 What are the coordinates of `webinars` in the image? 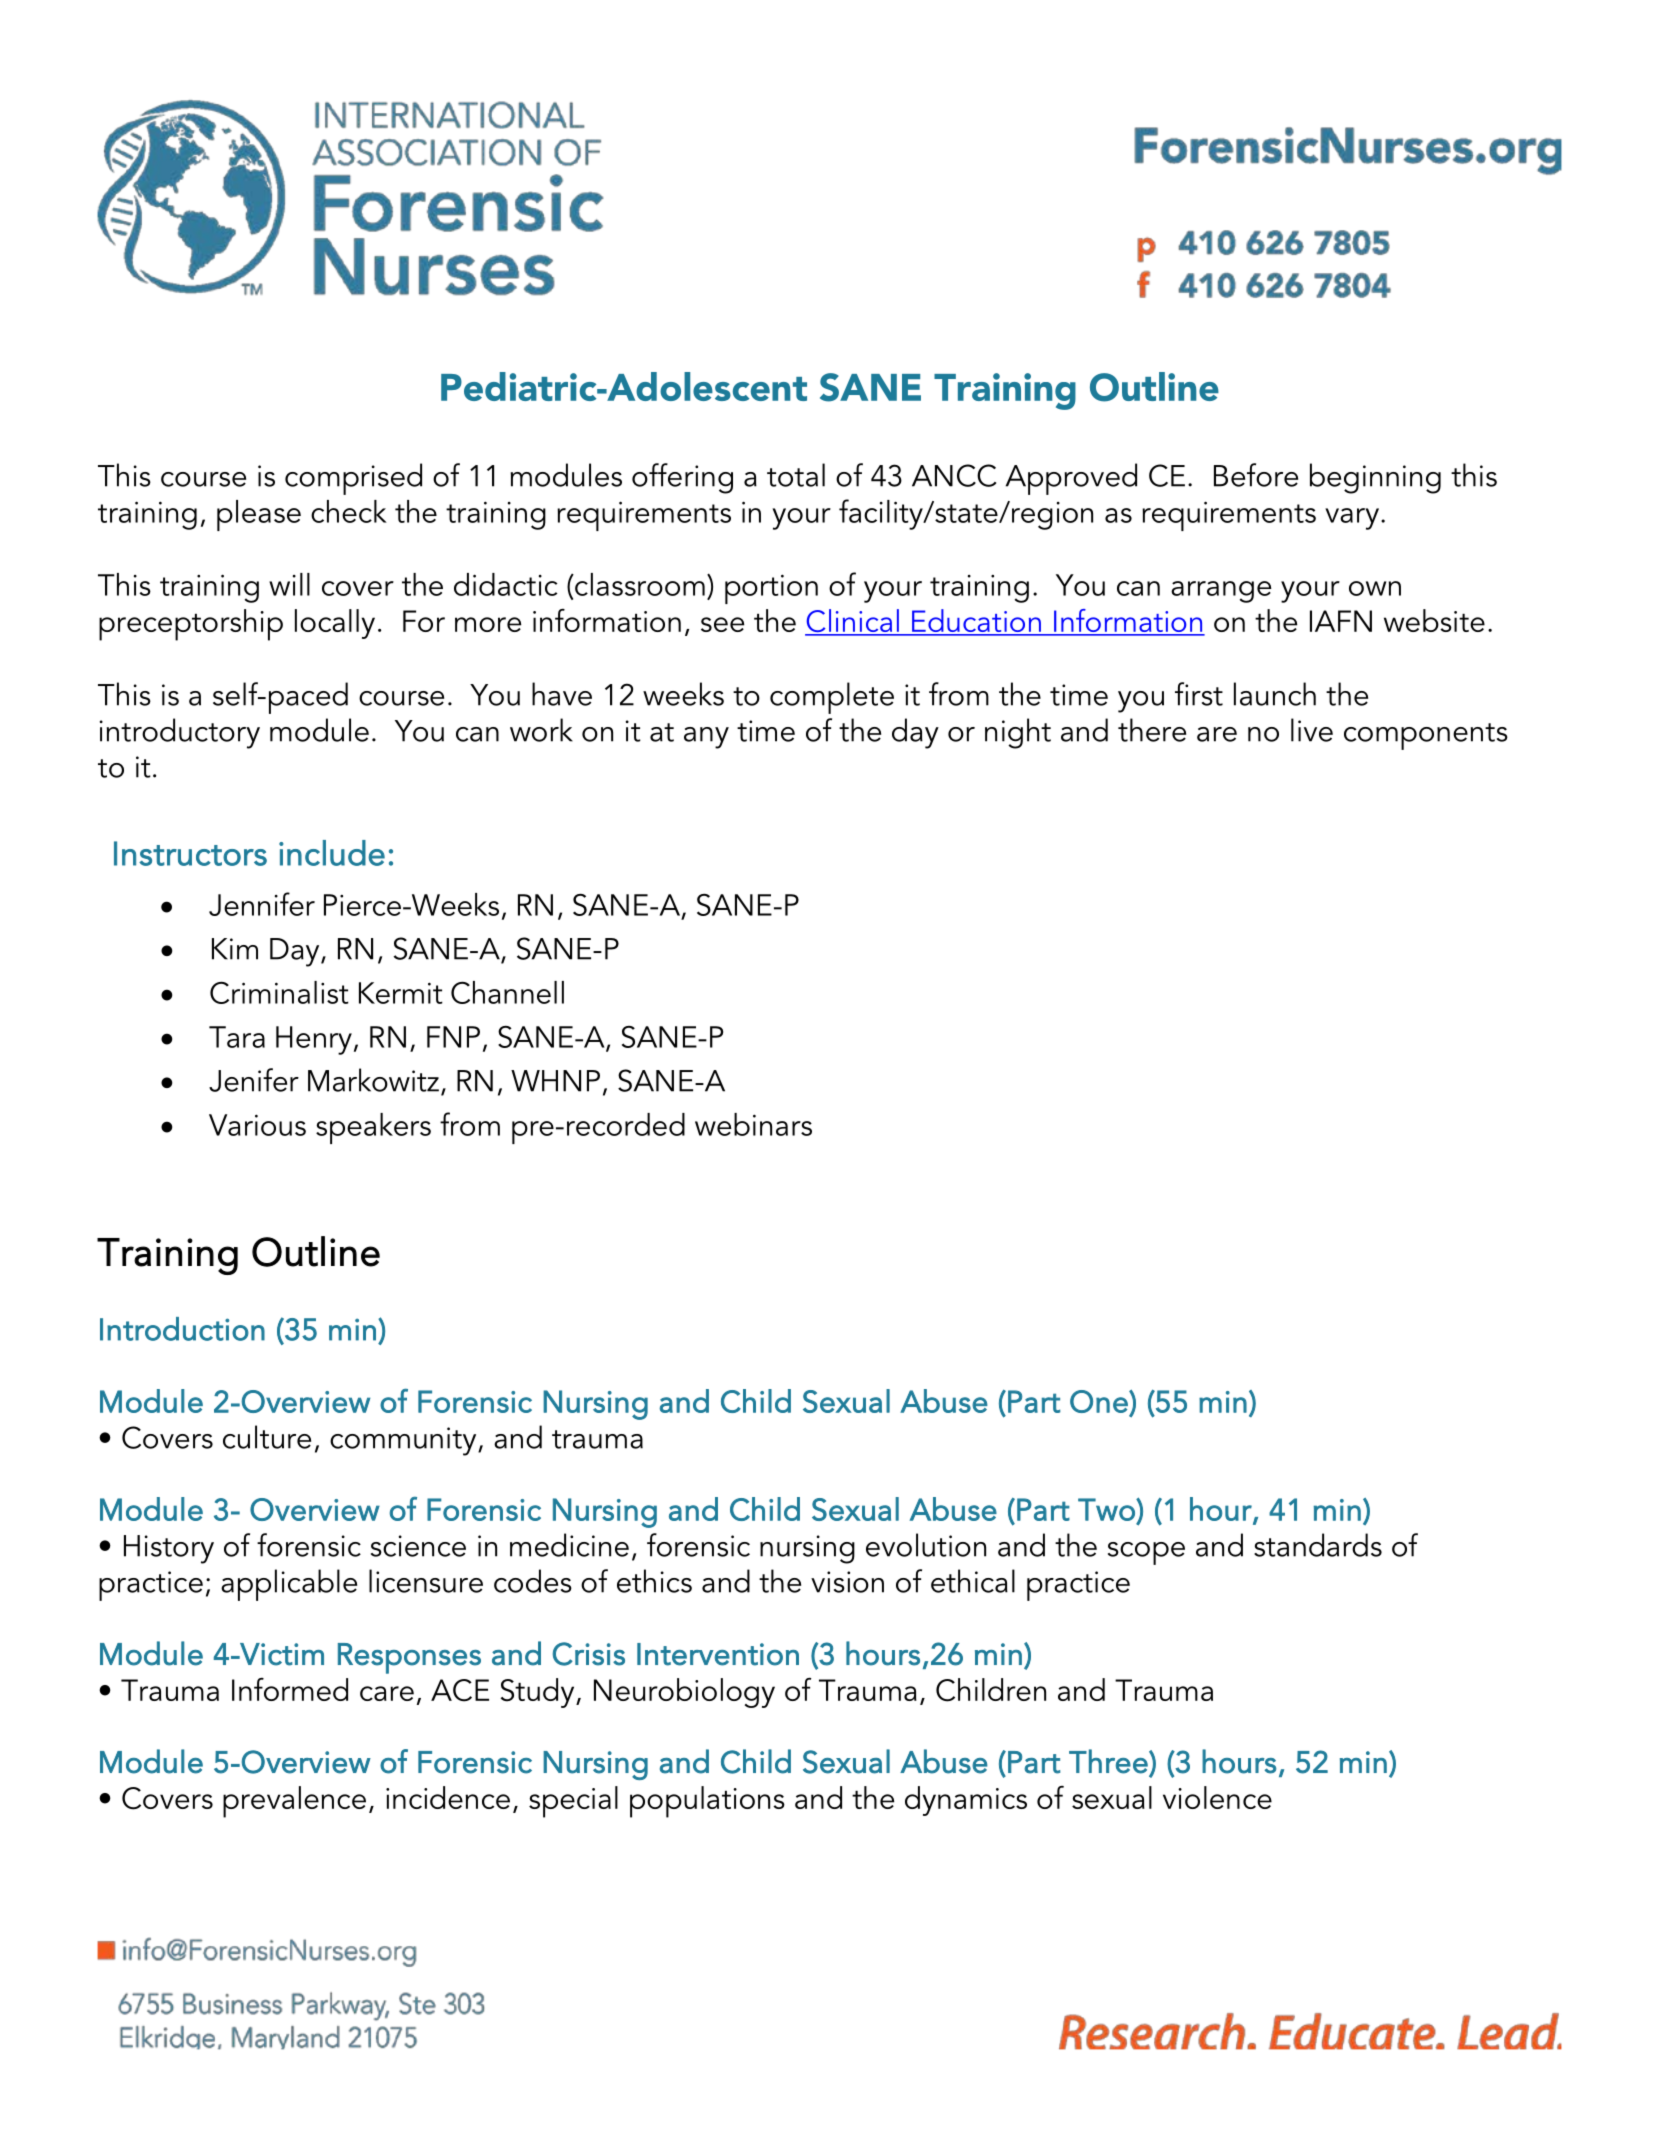 It's located at (753, 1124).
